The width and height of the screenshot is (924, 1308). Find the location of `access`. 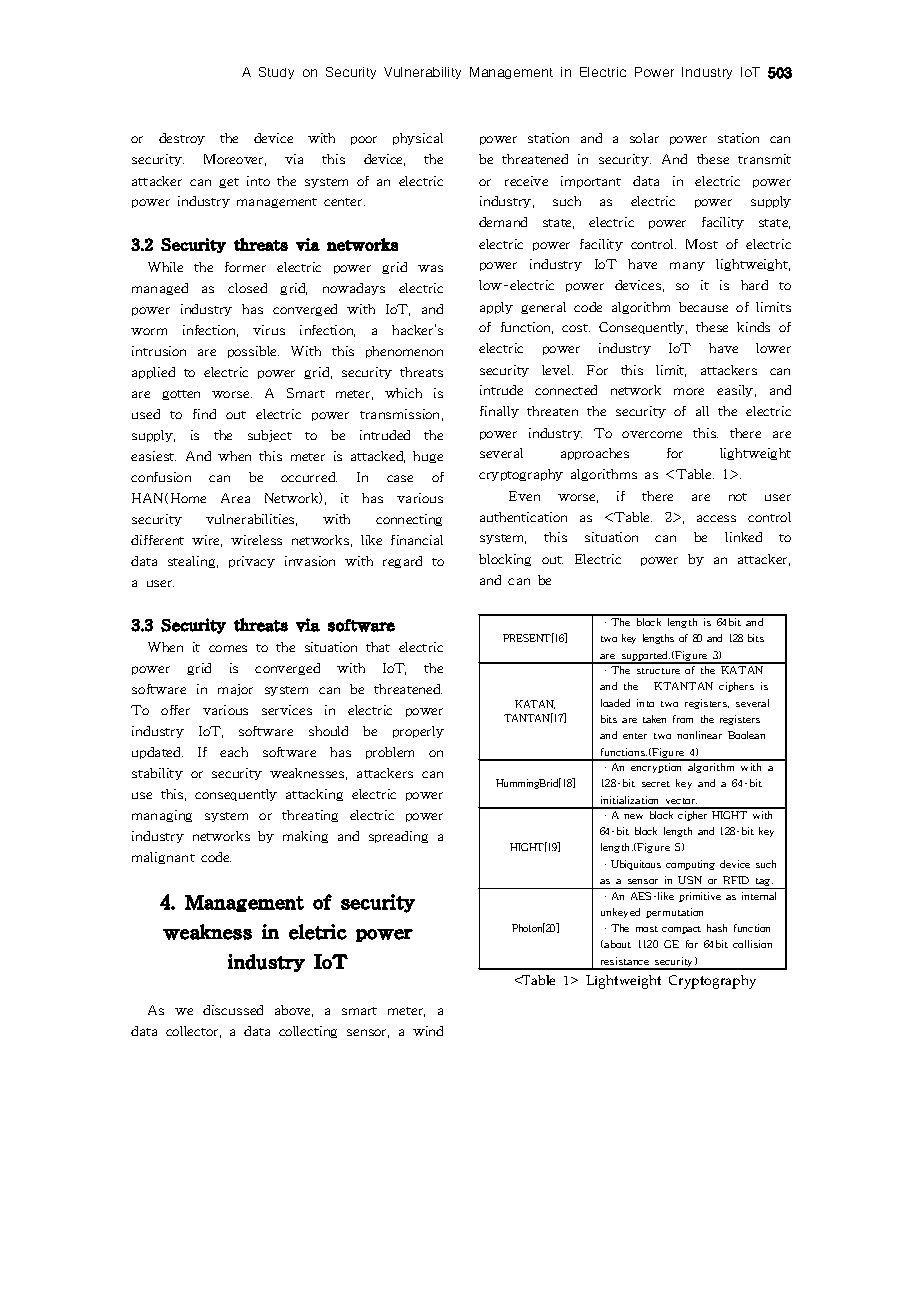

access is located at coordinates (716, 518).
